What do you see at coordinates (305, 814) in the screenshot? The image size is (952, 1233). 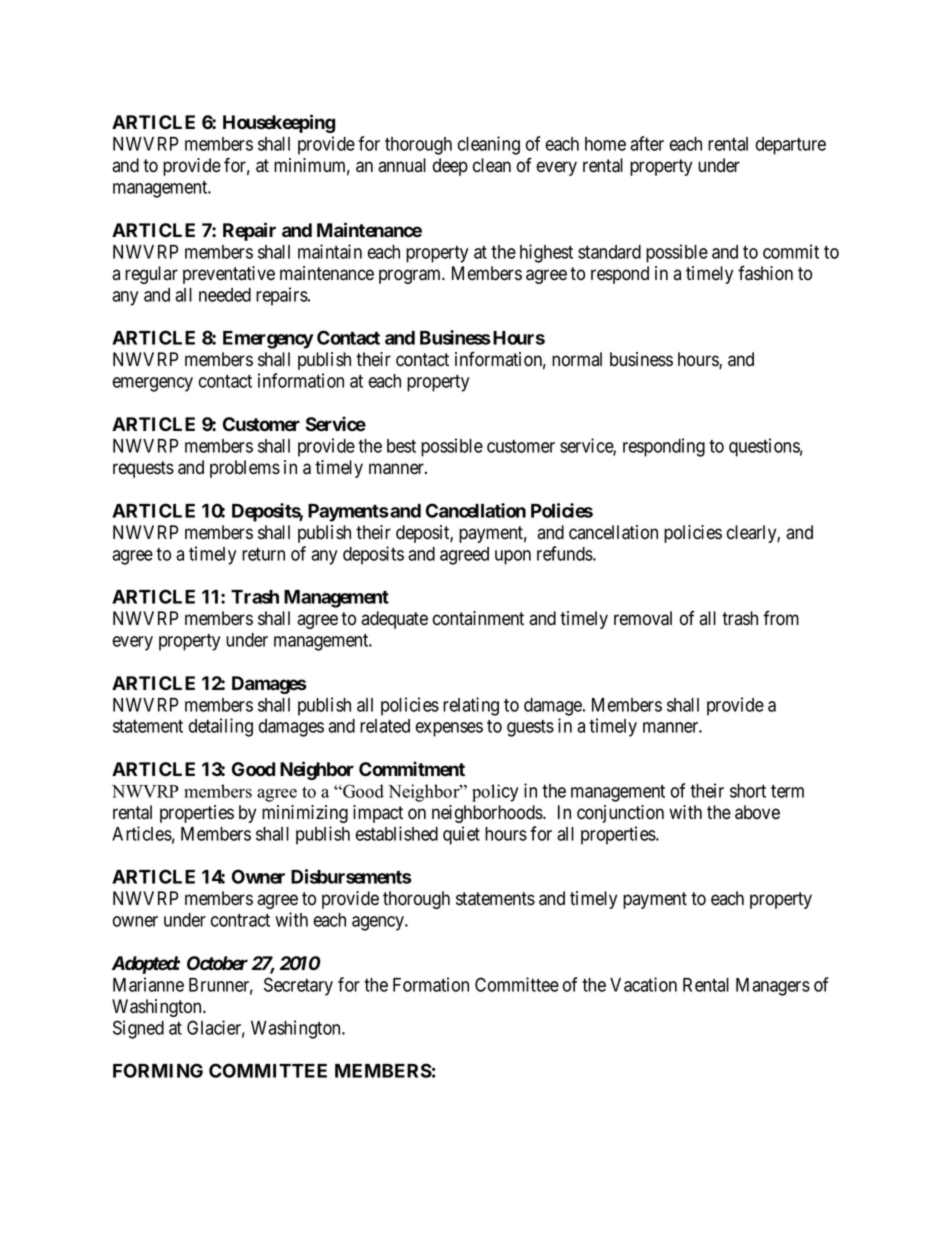 I see `minimizing` at bounding box center [305, 814].
